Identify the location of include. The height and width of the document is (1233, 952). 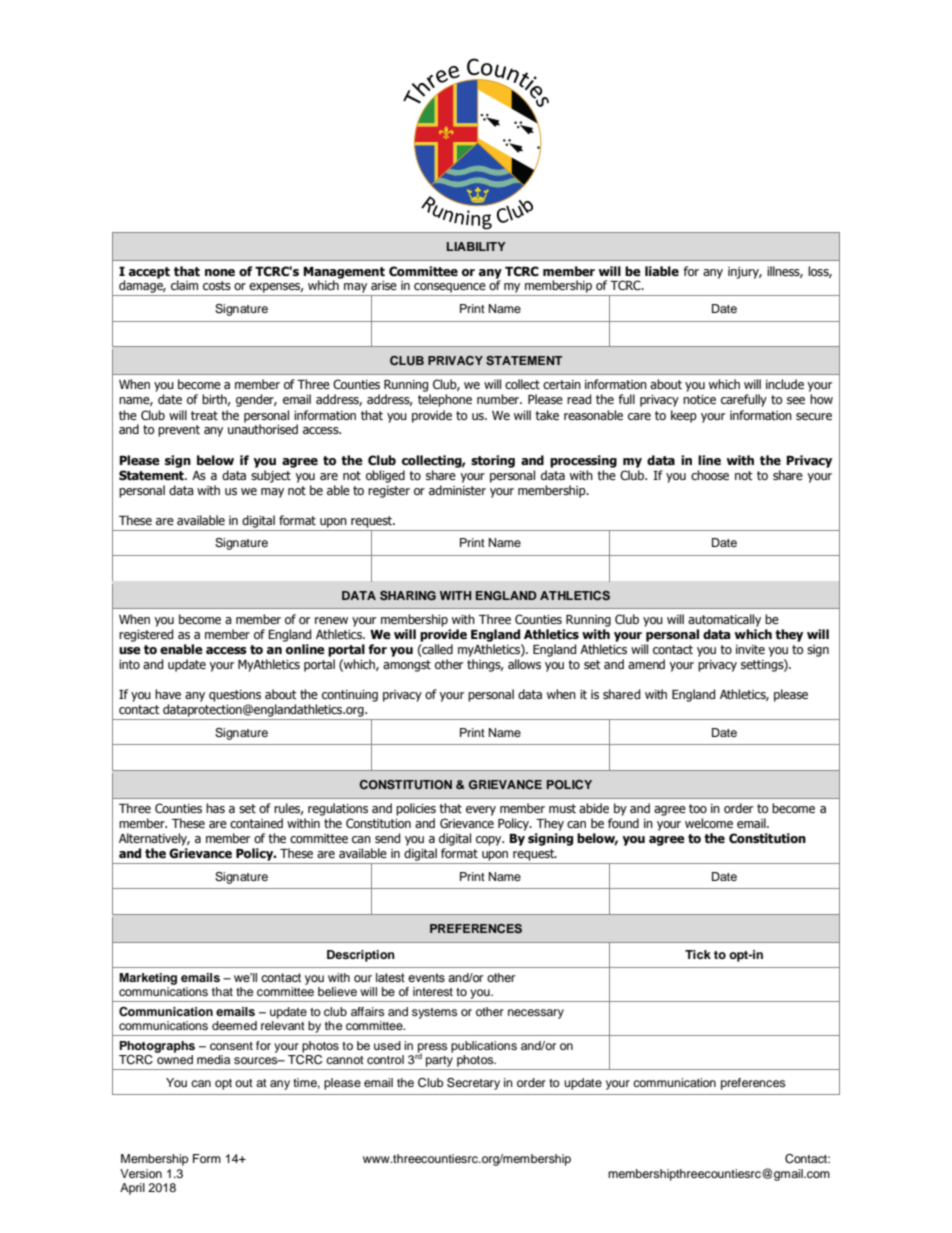
(785, 384).
